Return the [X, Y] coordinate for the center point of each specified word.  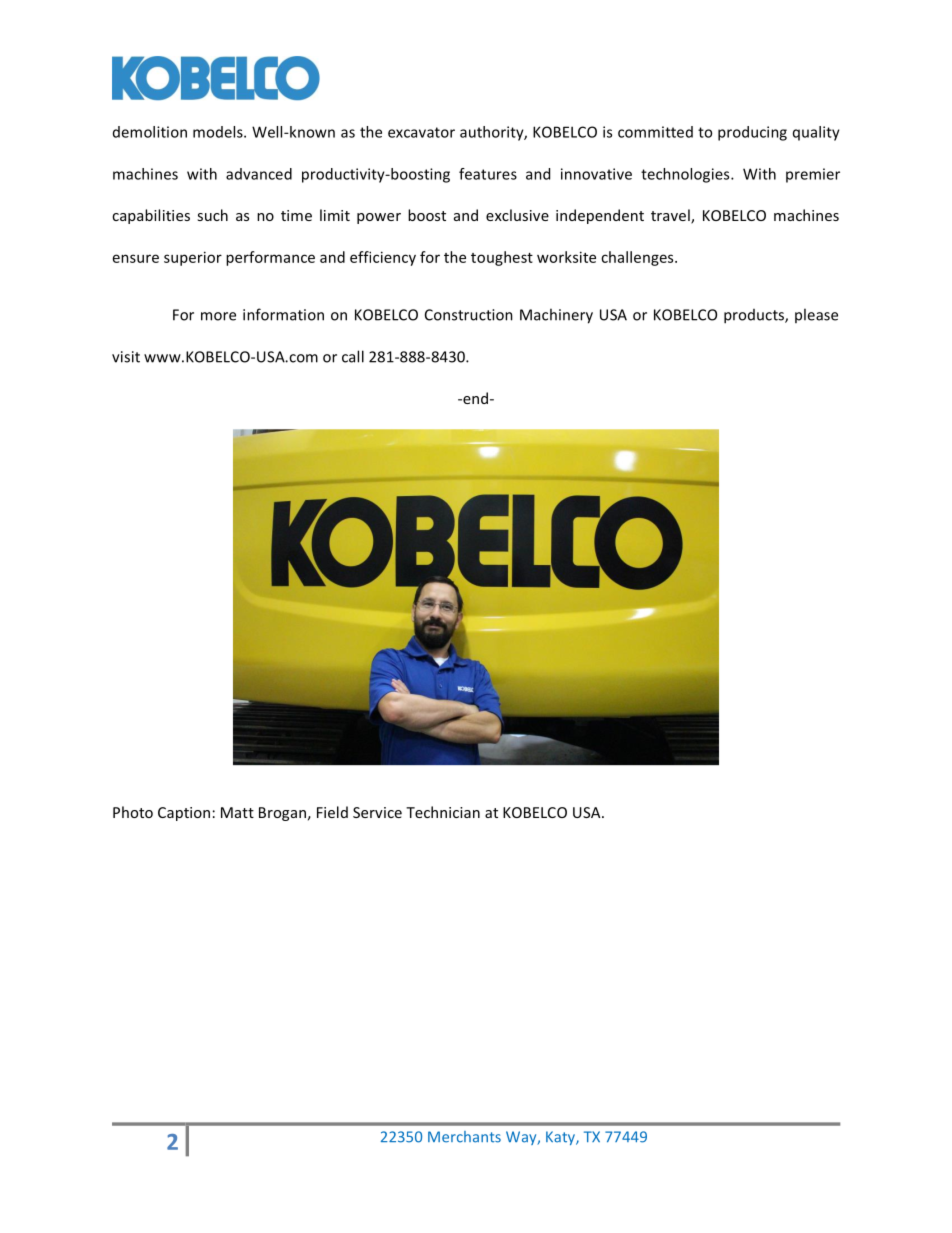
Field [332, 812]
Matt [237, 812]
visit [126, 357]
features [488, 174]
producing [752, 133]
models [219, 132]
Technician [443, 812]
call [353, 356]
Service [377, 812]
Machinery [556, 316]
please [816, 315]
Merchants [464, 1137]
